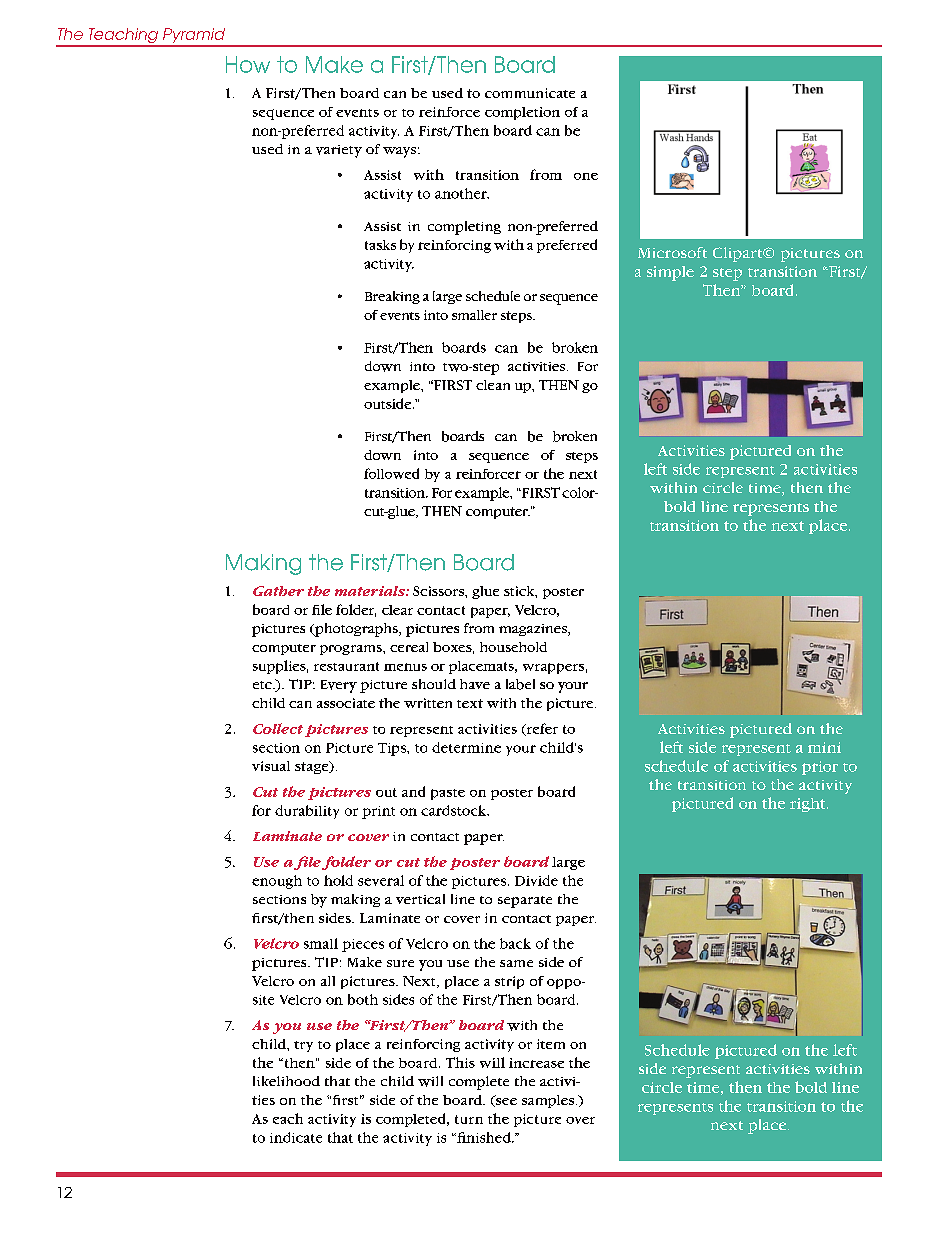  I want to click on variety, so click(339, 151).
